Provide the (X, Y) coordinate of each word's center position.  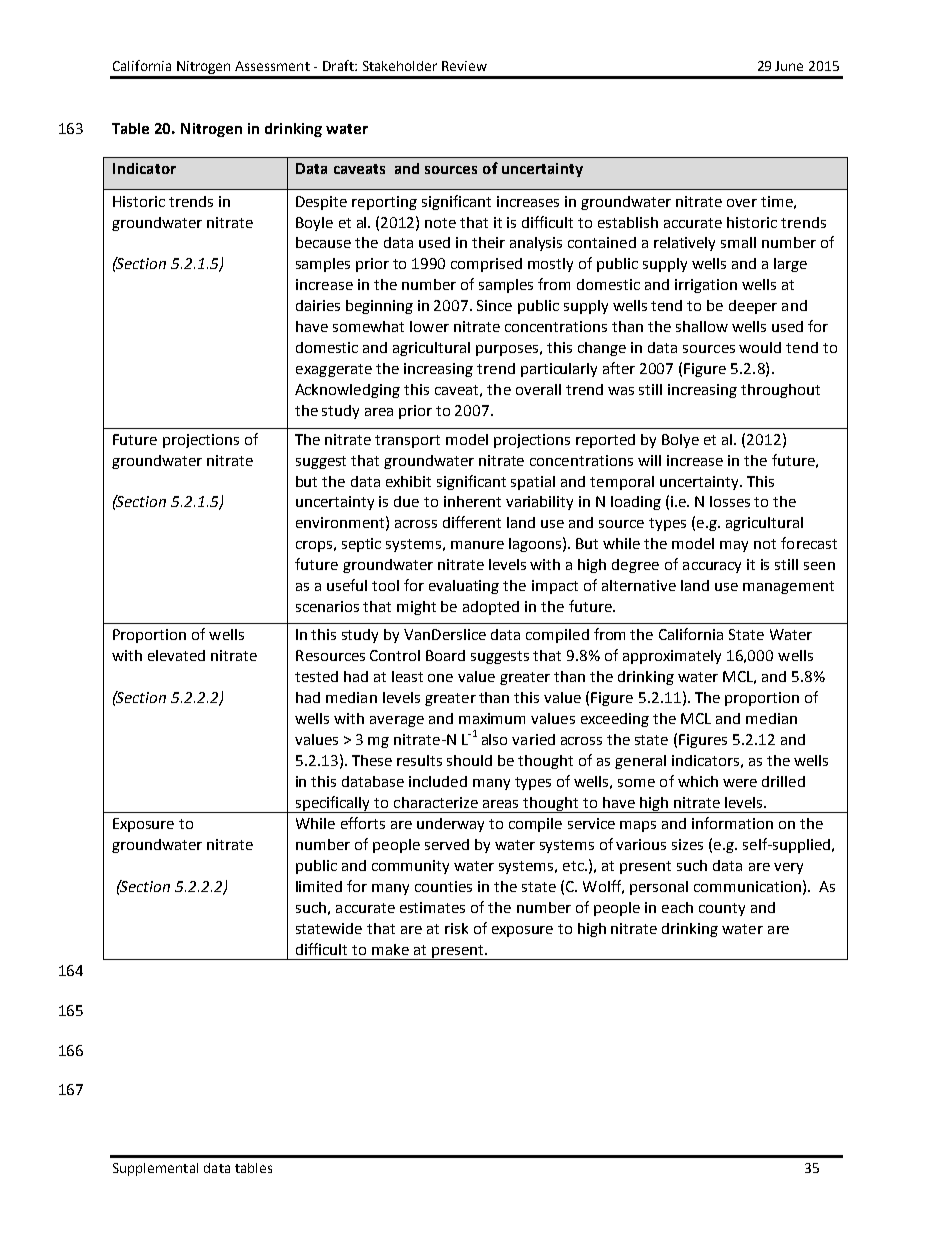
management (788, 587)
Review (464, 66)
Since (494, 305)
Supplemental (155, 1169)
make (390, 949)
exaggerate (334, 370)
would (760, 347)
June (789, 66)
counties (443, 886)
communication (747, 886)
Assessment (272, 66)
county (722, 909)
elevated (176, 655)
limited (319, 886)
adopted (491, 608)
